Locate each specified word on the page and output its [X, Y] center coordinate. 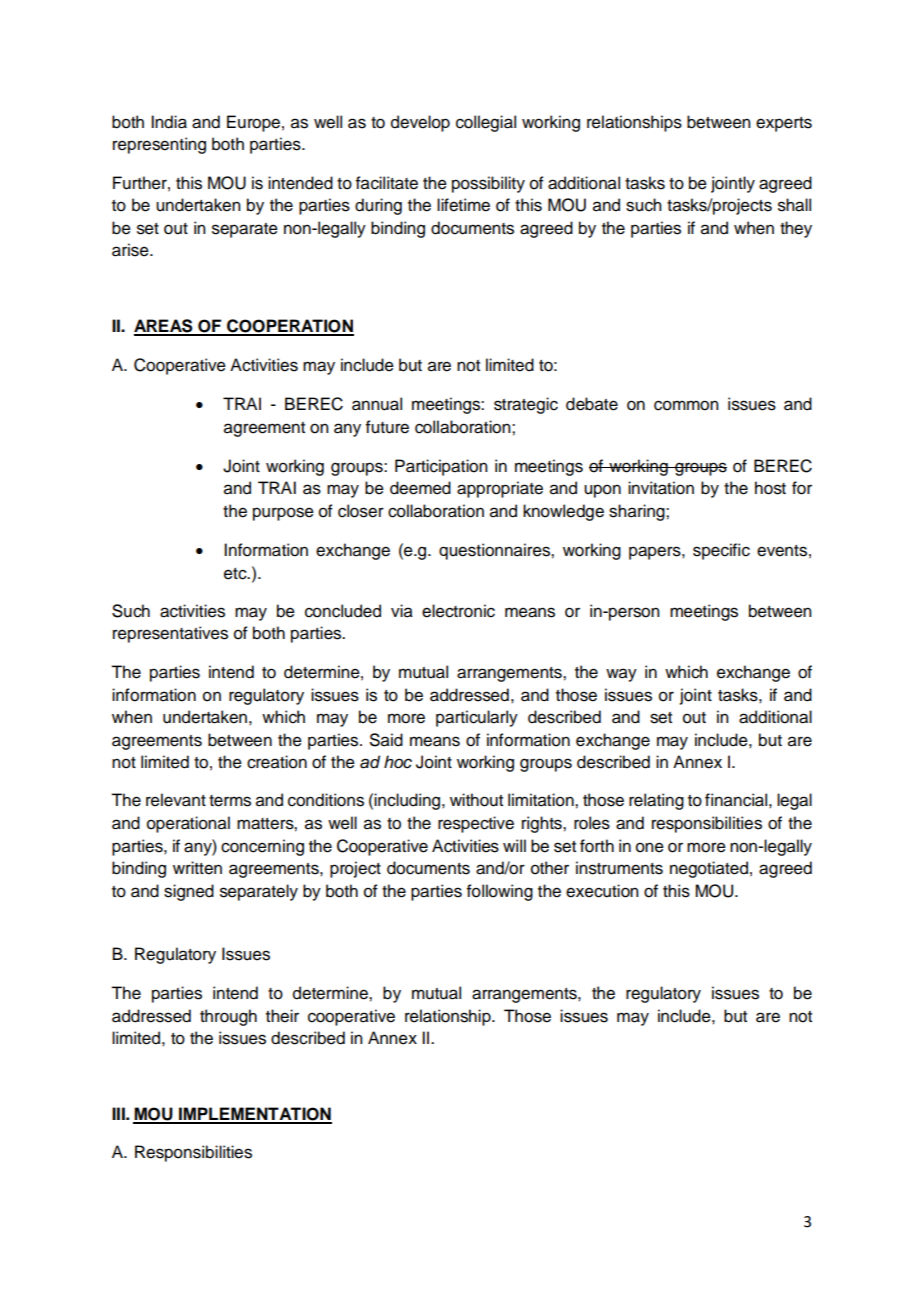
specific [721, 551]
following [500, 892]
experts [784, 124]
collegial [486, 123]
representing [159, 145]
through [228, 1017]
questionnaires [495, 551]
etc [236, 574]
